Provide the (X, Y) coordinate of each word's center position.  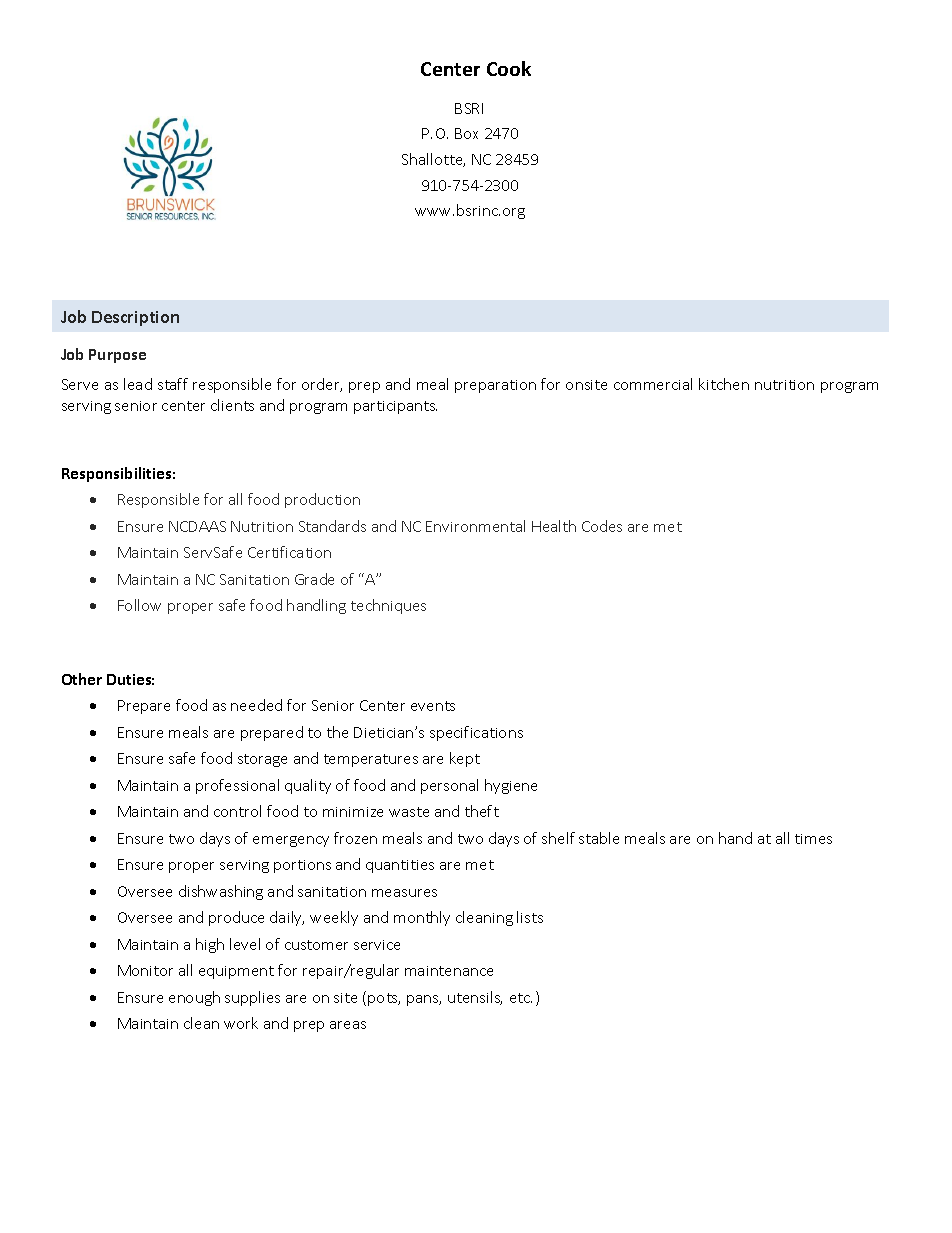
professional (237, 786)
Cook (509, 68)
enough (194, 998)
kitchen (724, 384)
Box (466, 133)
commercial (653, 384)
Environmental (475, 526)
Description (135, 318)
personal (449, 786)
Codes (602, 526)
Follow (139, 605)
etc (521, 998)
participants (395, 407)
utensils (475, 998)
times (813, 839)
